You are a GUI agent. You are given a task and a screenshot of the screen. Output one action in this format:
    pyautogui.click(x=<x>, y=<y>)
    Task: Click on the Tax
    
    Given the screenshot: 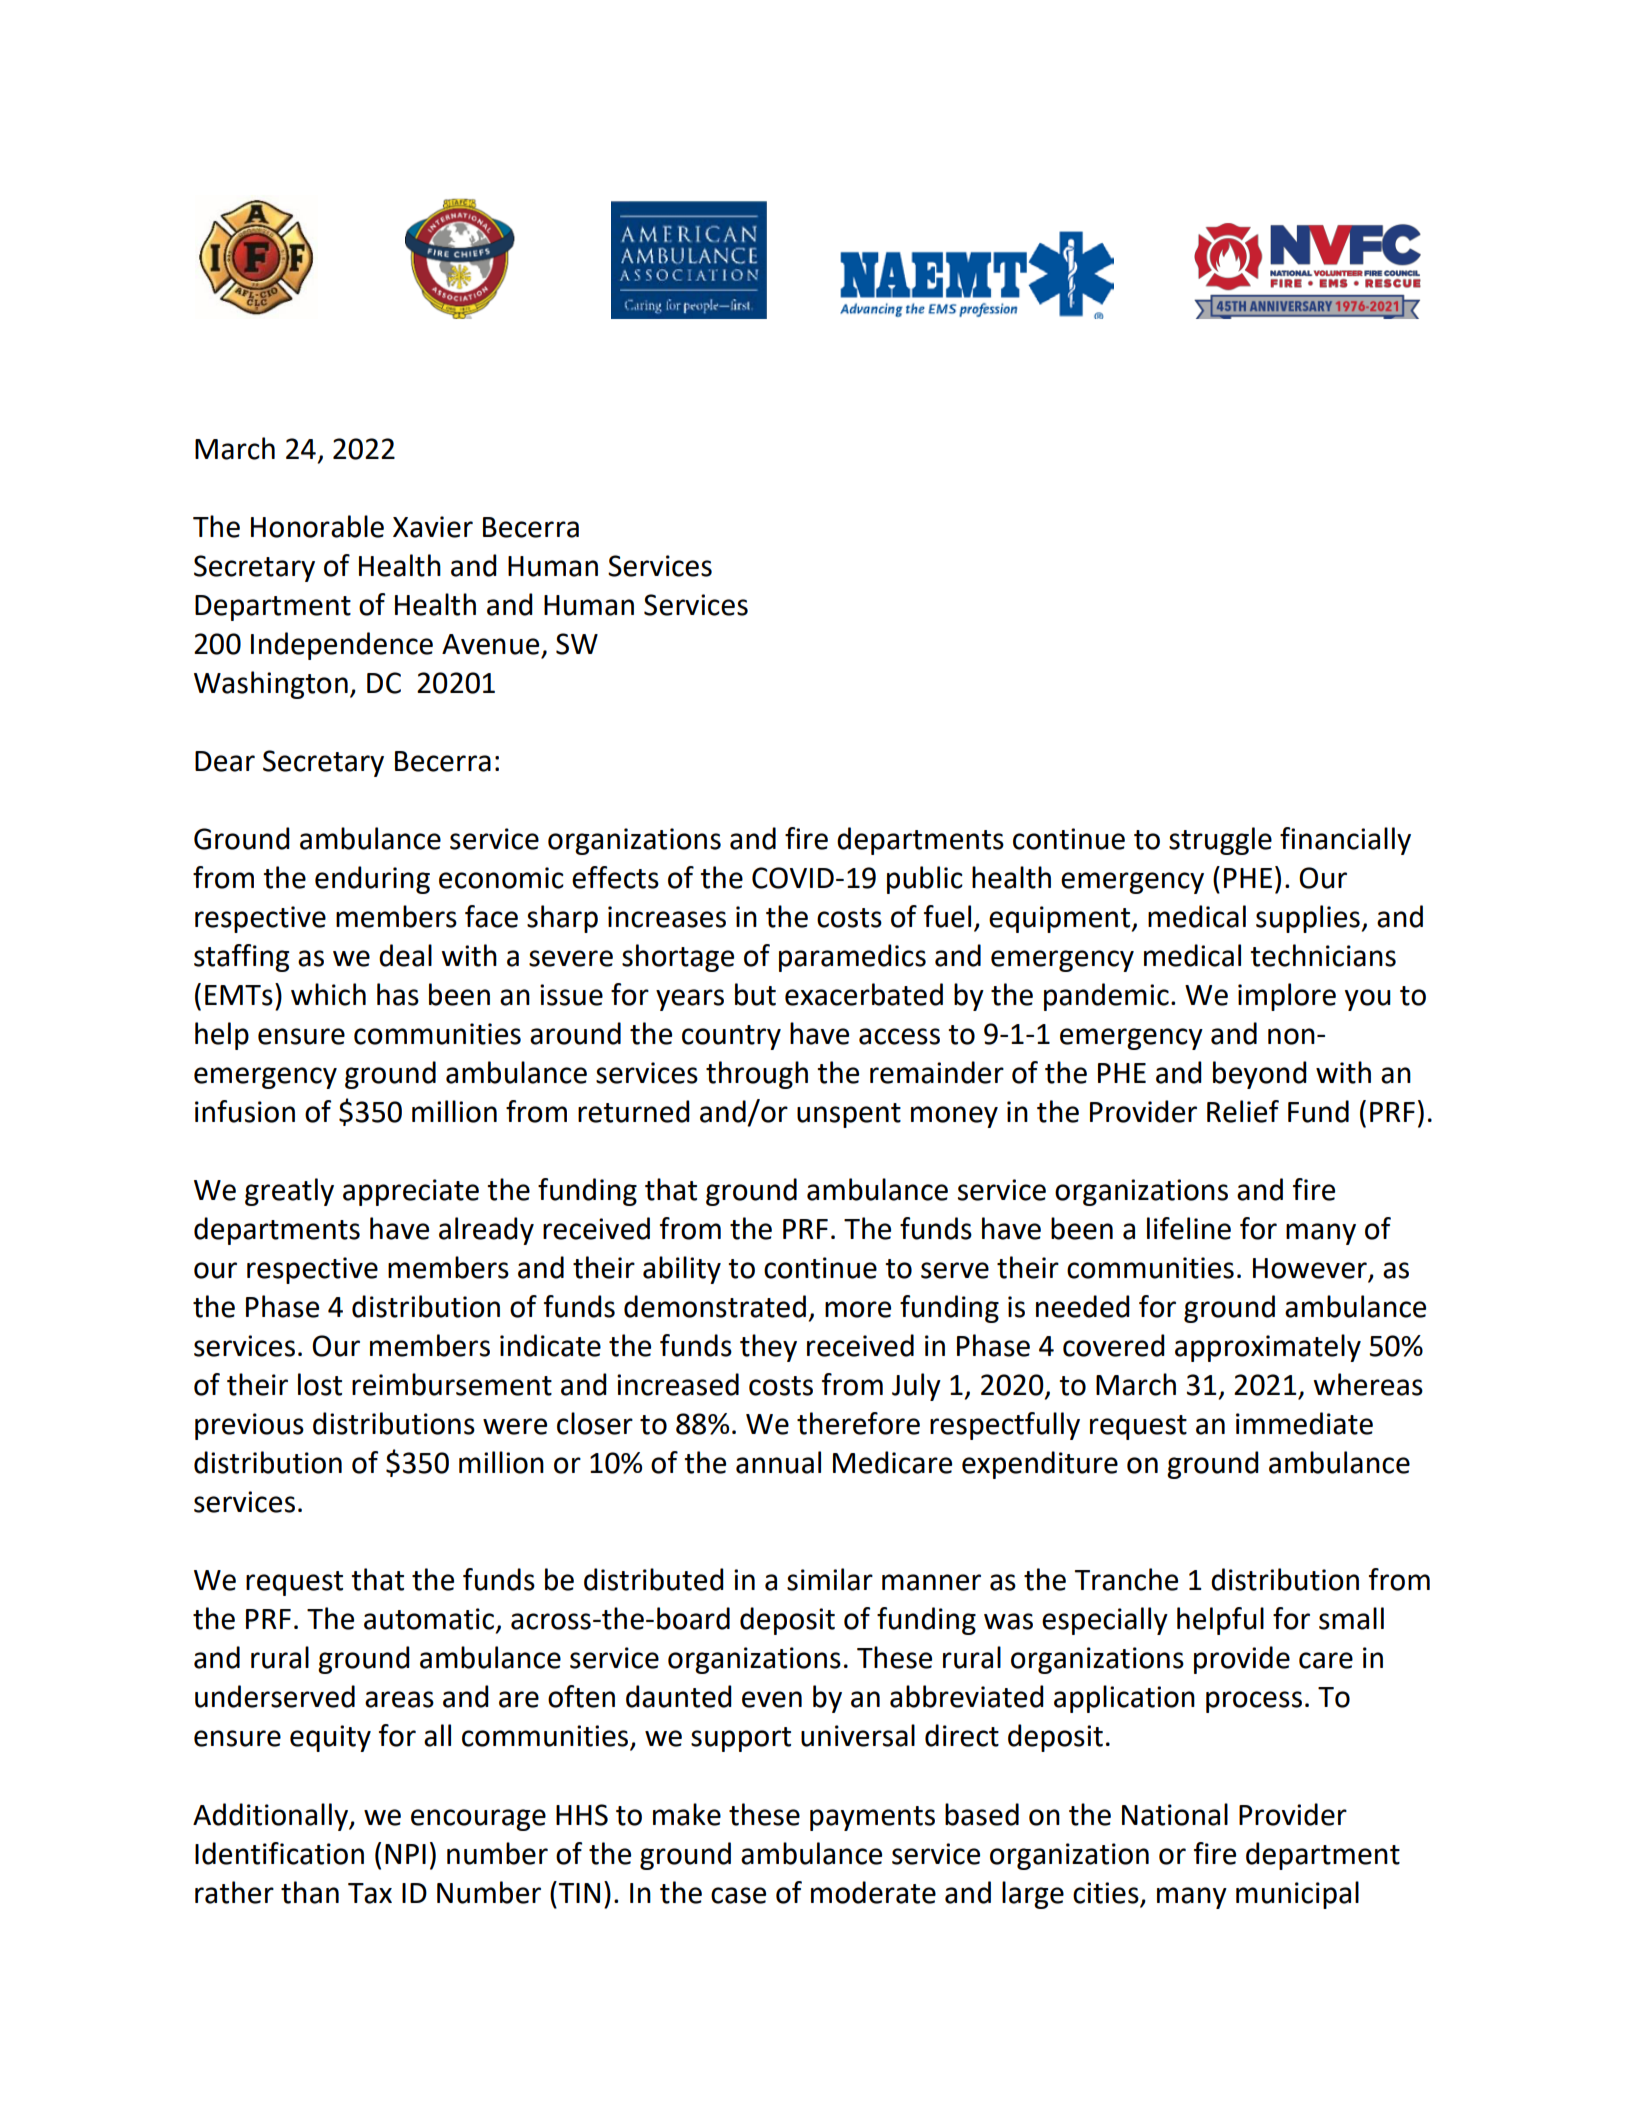 What is the action you would take?
    pyautogui.click(x=370, y=1893)
